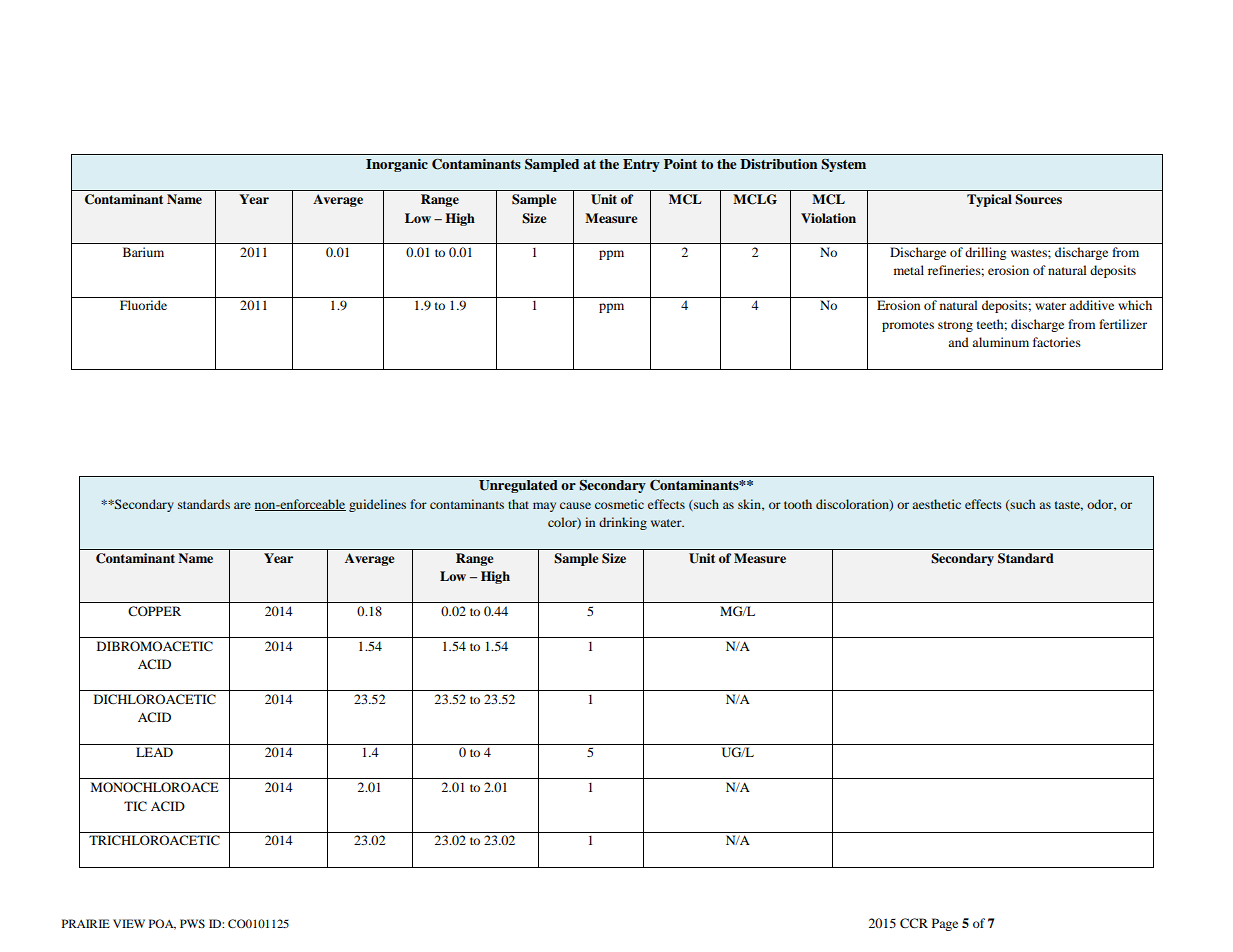 This page has height=952, width=1233. Describe the element at coordinates (242, 505) in the page. I see `are` at that location.
